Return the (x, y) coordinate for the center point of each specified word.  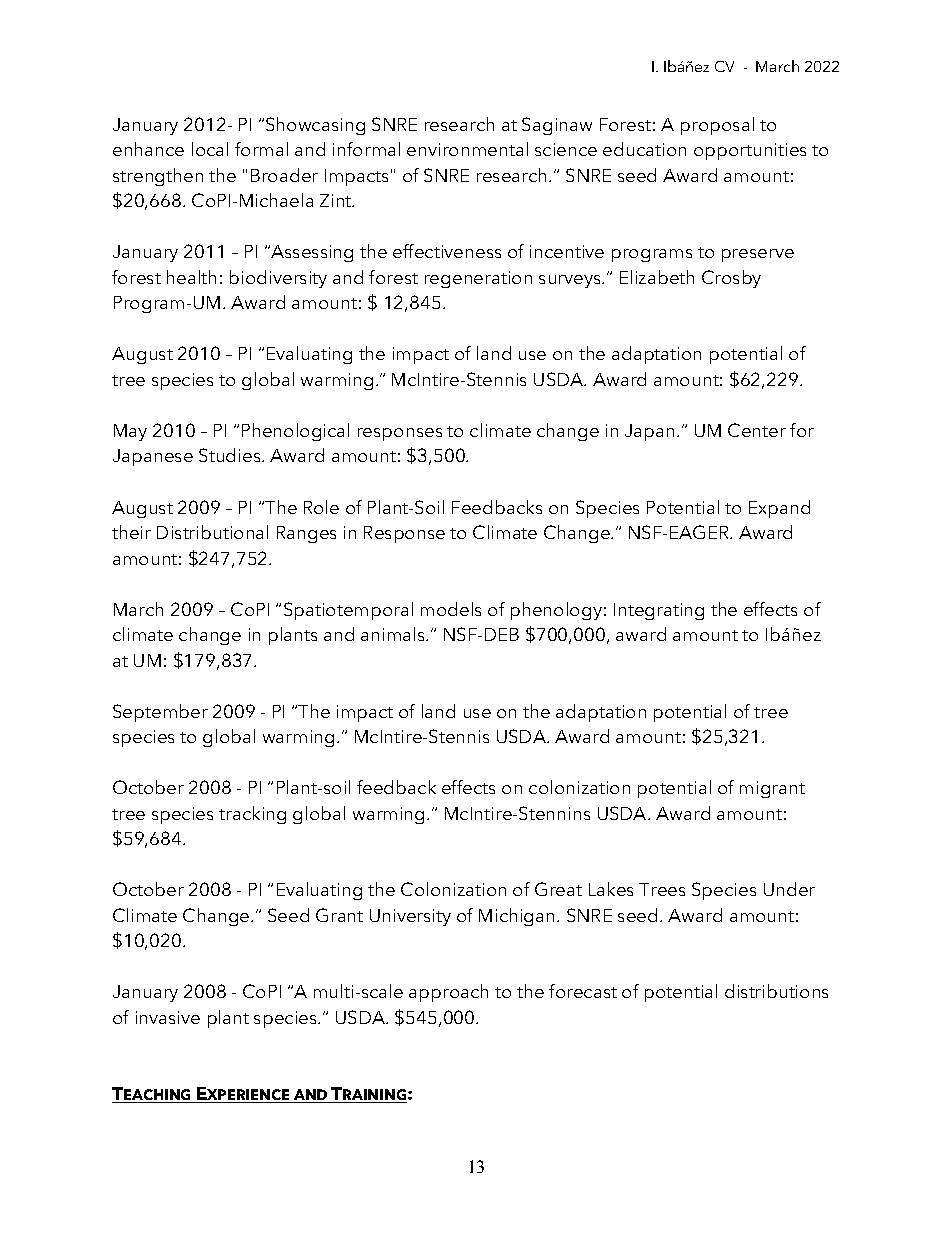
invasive (168, 1017)
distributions (776, 991)
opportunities (750, 151)
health (191, 277)
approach (448, 993)
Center (757, 430)
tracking (252, 815)
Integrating (659, 611)
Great (558, 889)
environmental (467, 149)
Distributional (212, 532)
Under (789, 889)
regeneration (478, 279)
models (451, 609)
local (210, 149)
